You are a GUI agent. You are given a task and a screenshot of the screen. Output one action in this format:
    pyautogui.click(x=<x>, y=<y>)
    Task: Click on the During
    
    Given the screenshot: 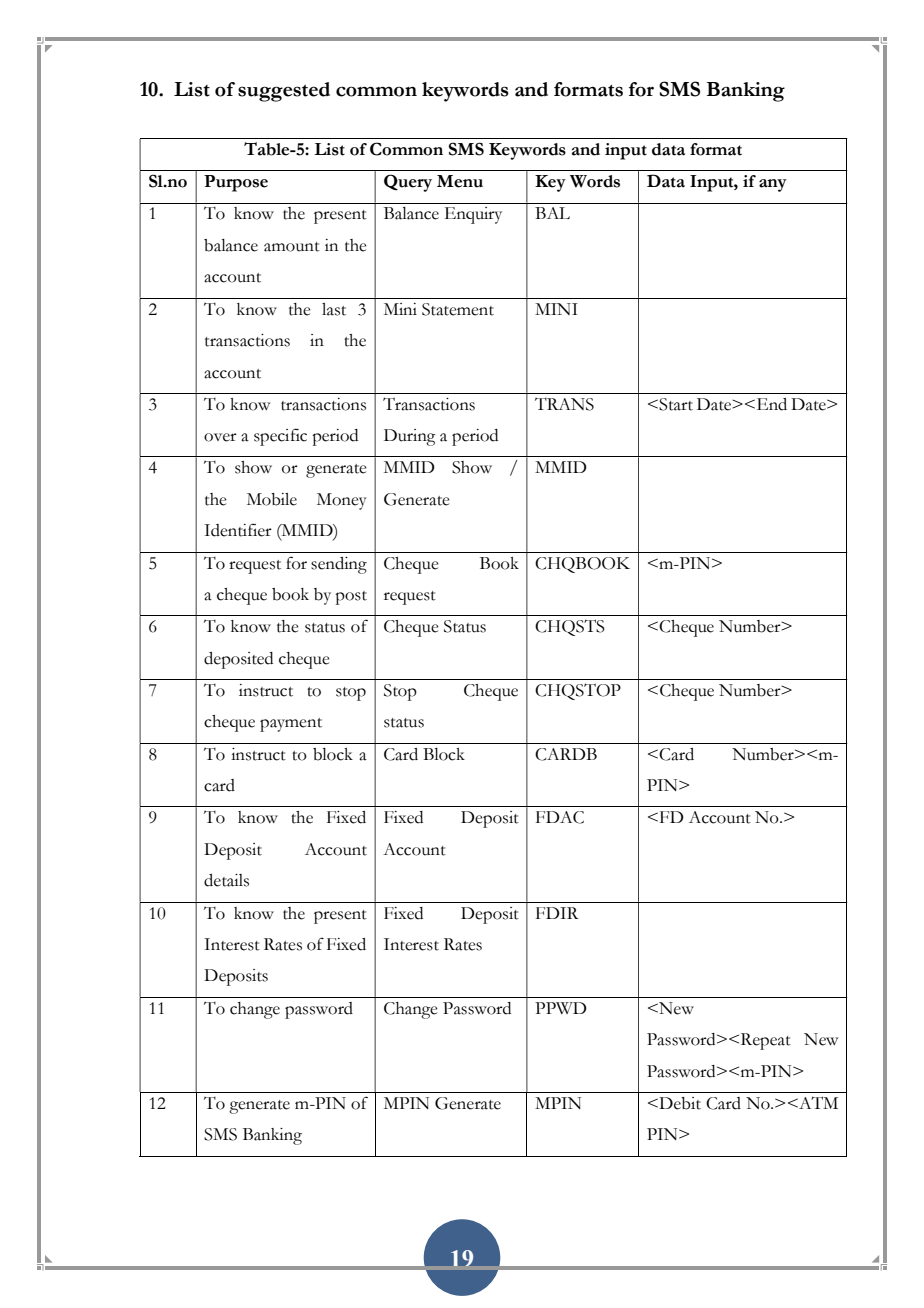 What is the action you would take?
    pyautogui.click(x=410, y=437)
